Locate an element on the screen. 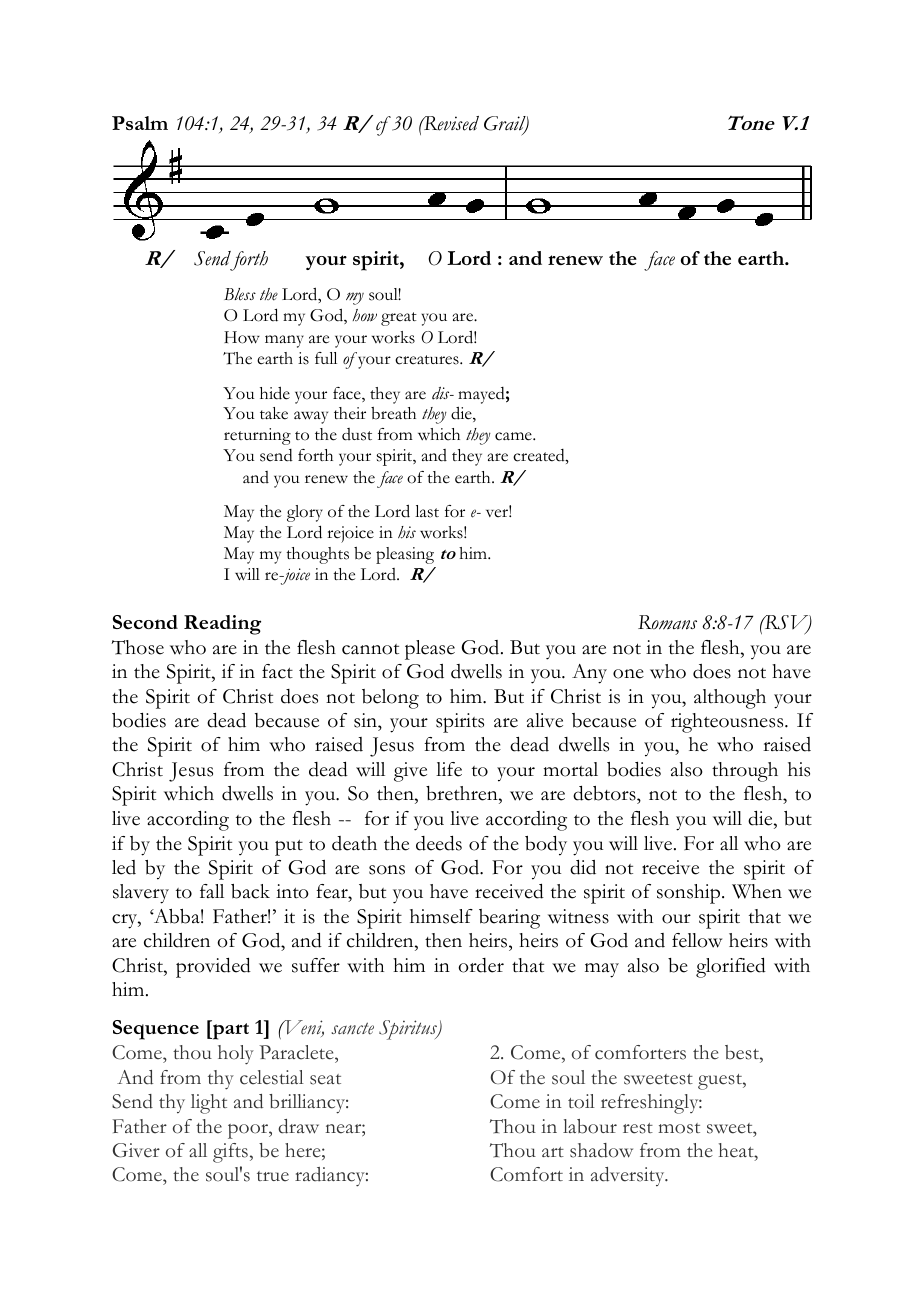 Image resolution: width=924 pixels, height=1308 pixels. breath is located at coordinates (393, 413).
